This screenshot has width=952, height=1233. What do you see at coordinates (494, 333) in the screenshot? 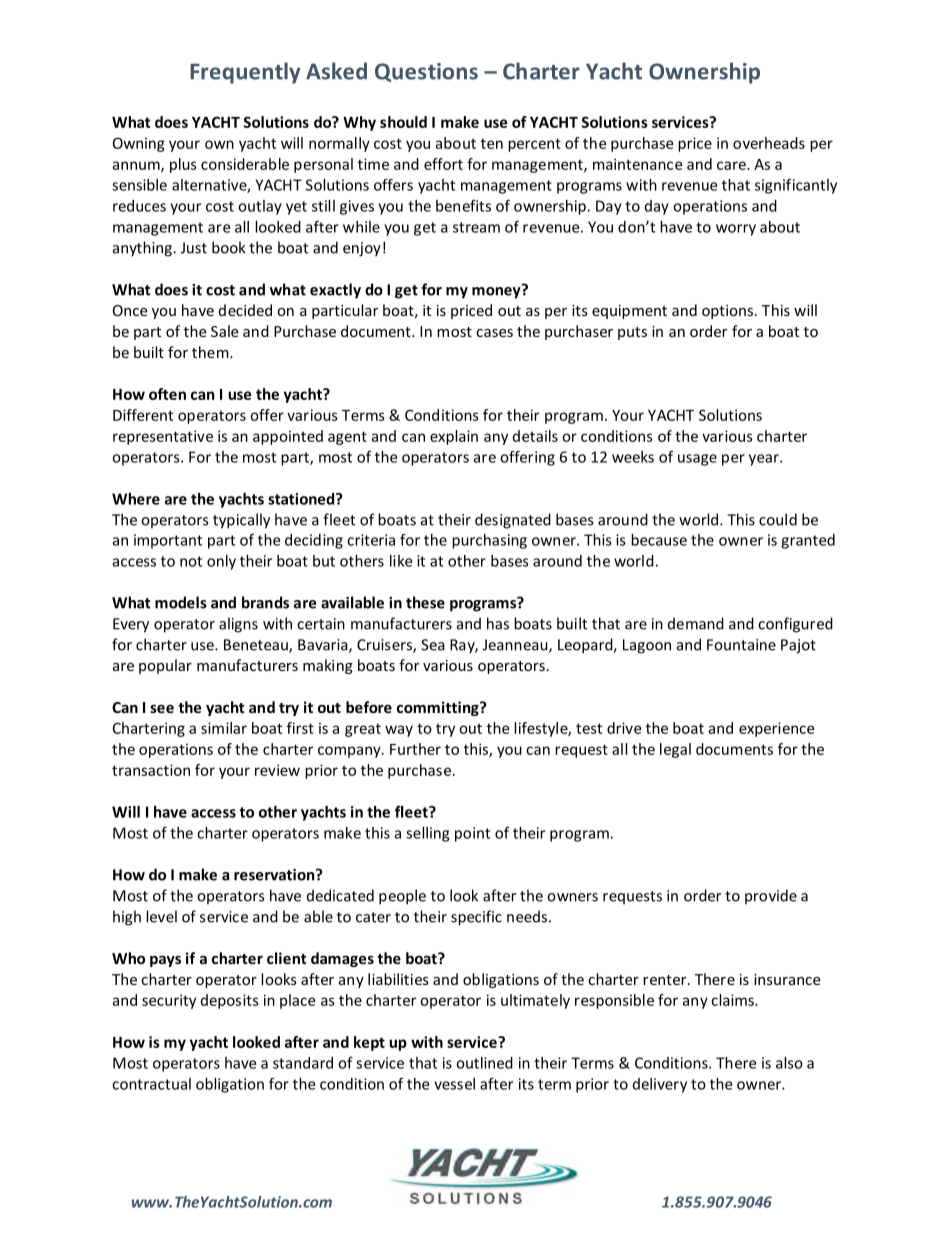
I see `cases` at bounding box center [494, 333].
